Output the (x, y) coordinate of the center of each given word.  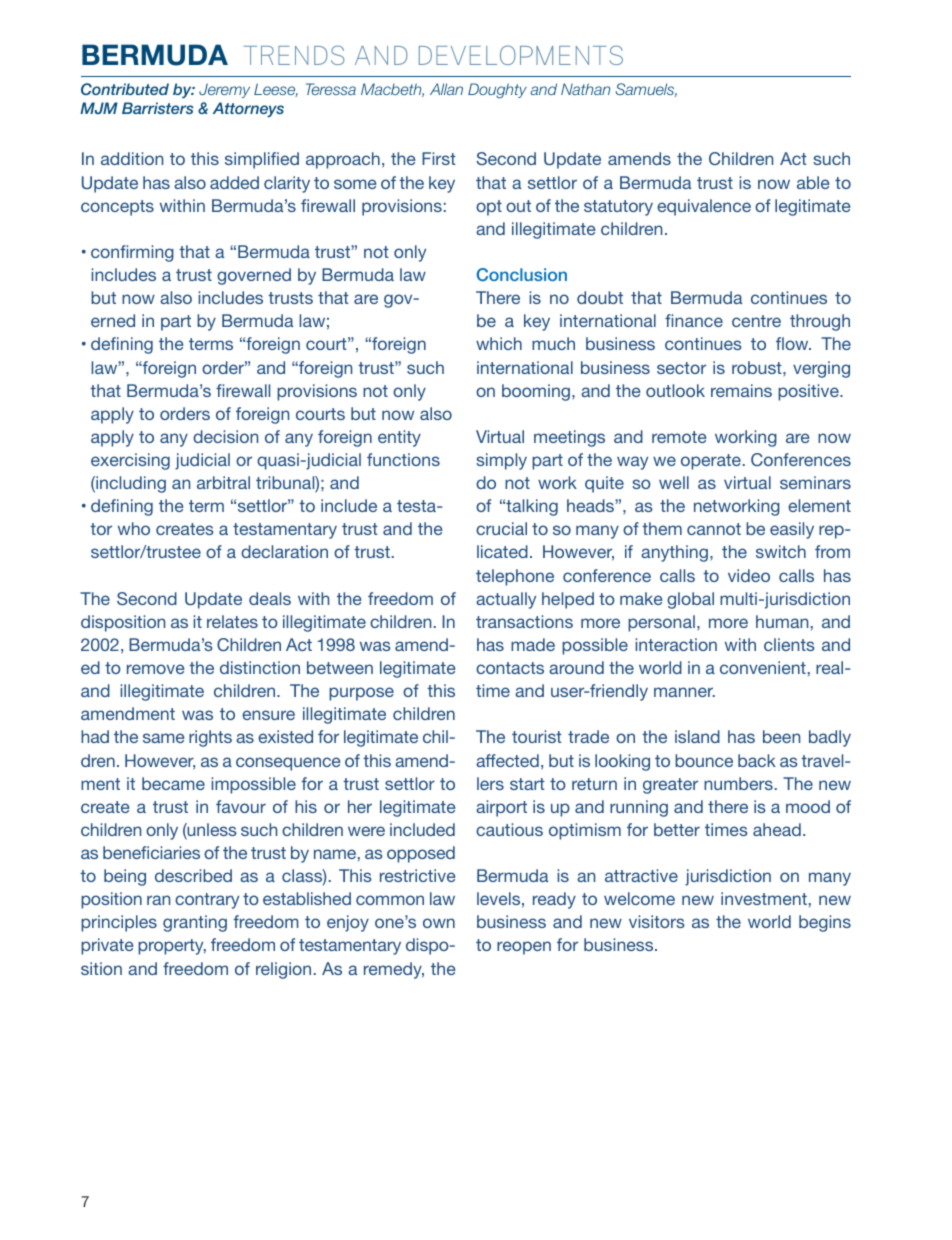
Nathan (585, 89)
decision (225, 436)
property (172, 947)
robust (758, 367)
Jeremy (224, 90)
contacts (510, 668)
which (499, 343)
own (439, 923)
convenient (763, 667)
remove (156, 669)
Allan (446, 89)
